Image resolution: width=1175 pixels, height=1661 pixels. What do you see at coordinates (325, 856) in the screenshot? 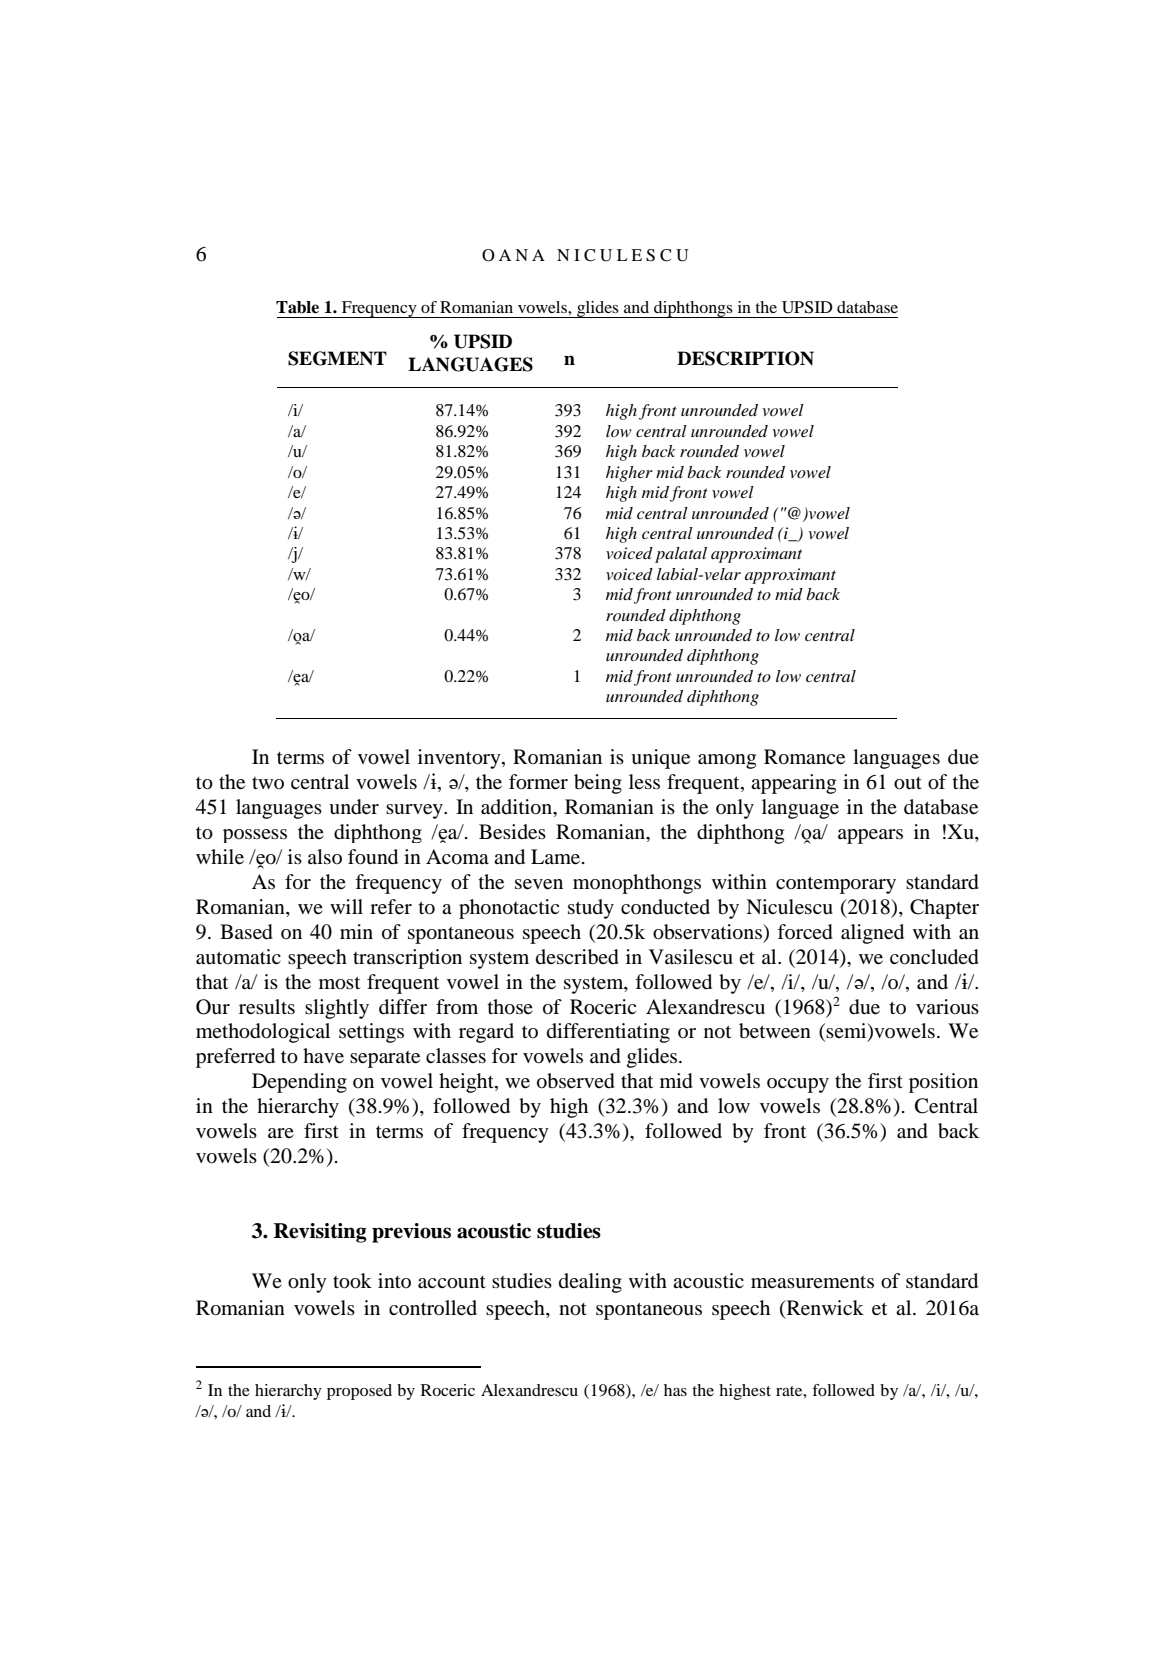
I see `also` at bounding box center [325, 856].
